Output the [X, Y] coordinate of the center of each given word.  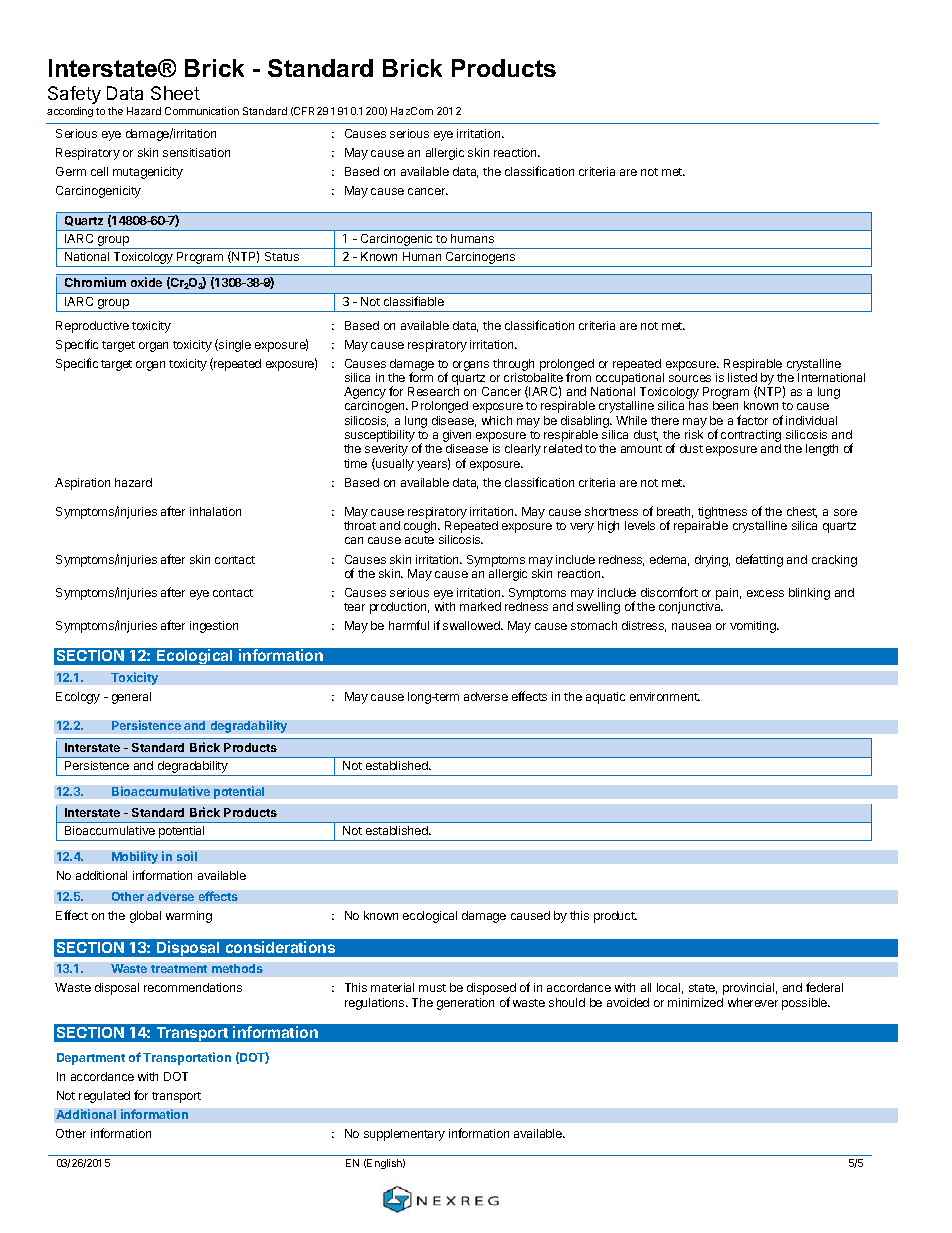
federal [824, 987]
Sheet [175, 93]
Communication [202, 111]
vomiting [754, 627]
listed [742, 377]
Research [433, 391]
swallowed [472, 625]
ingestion [214, 627]
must [432, 988]
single [234, 345]
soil [187, 856]
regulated [104, 1097]
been [725, 405]
